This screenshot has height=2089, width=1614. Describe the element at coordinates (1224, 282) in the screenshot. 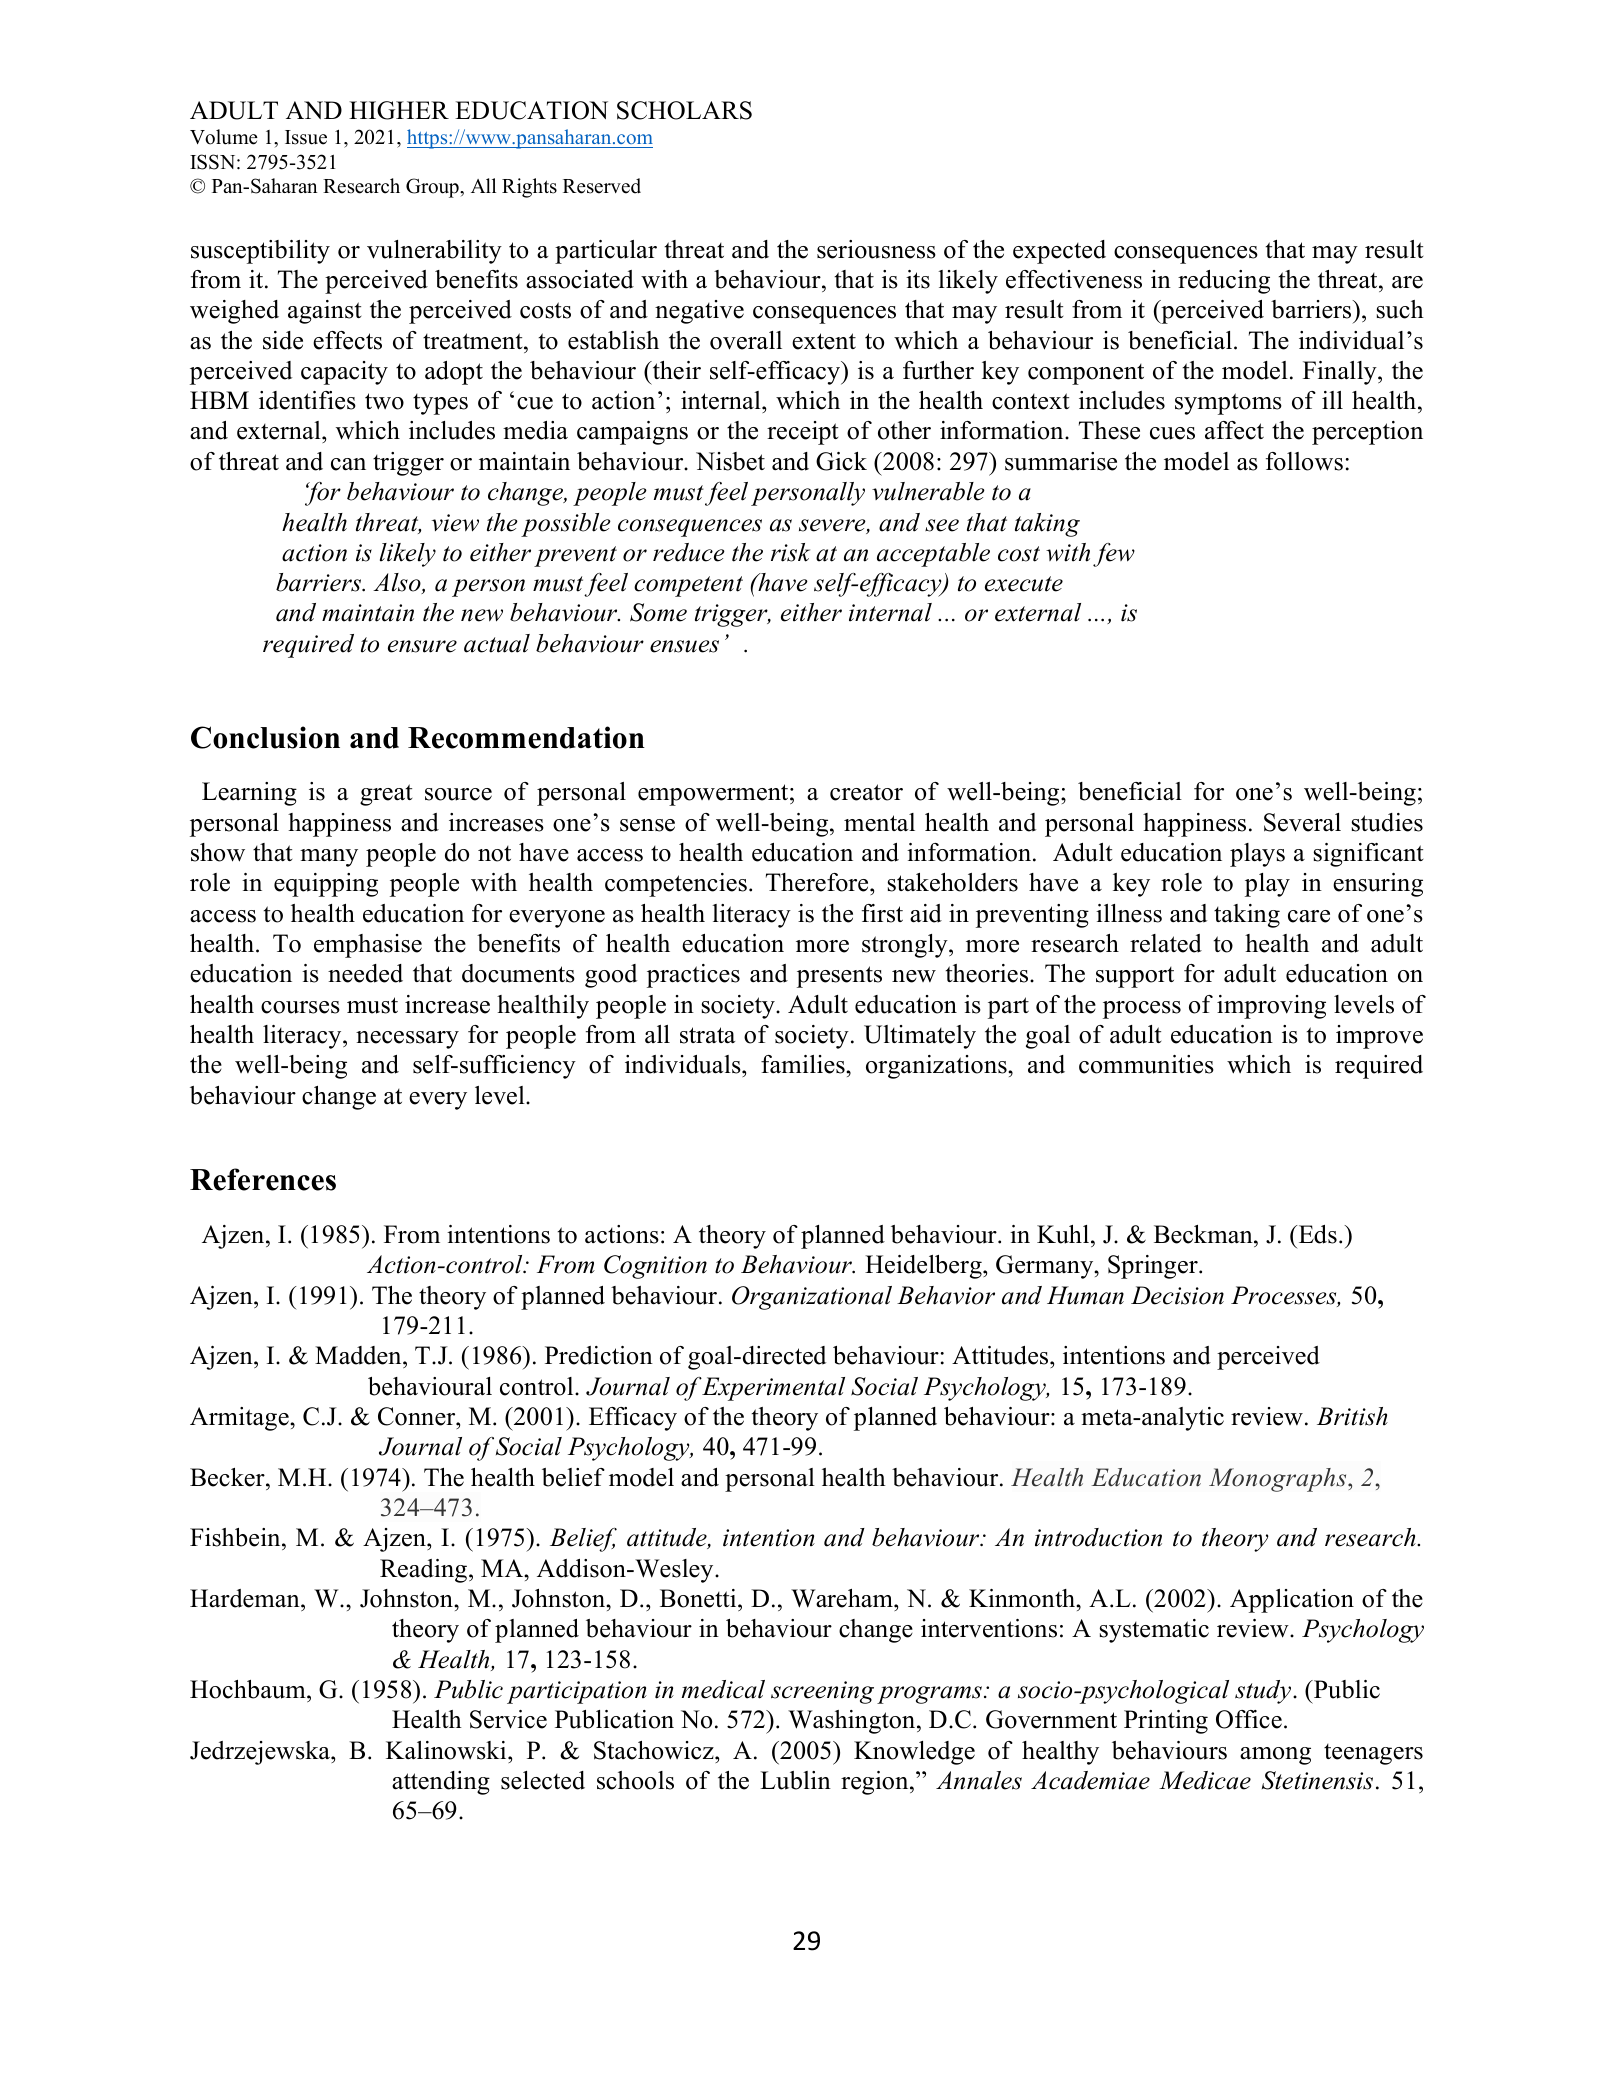

I see `reducing` at that location.
